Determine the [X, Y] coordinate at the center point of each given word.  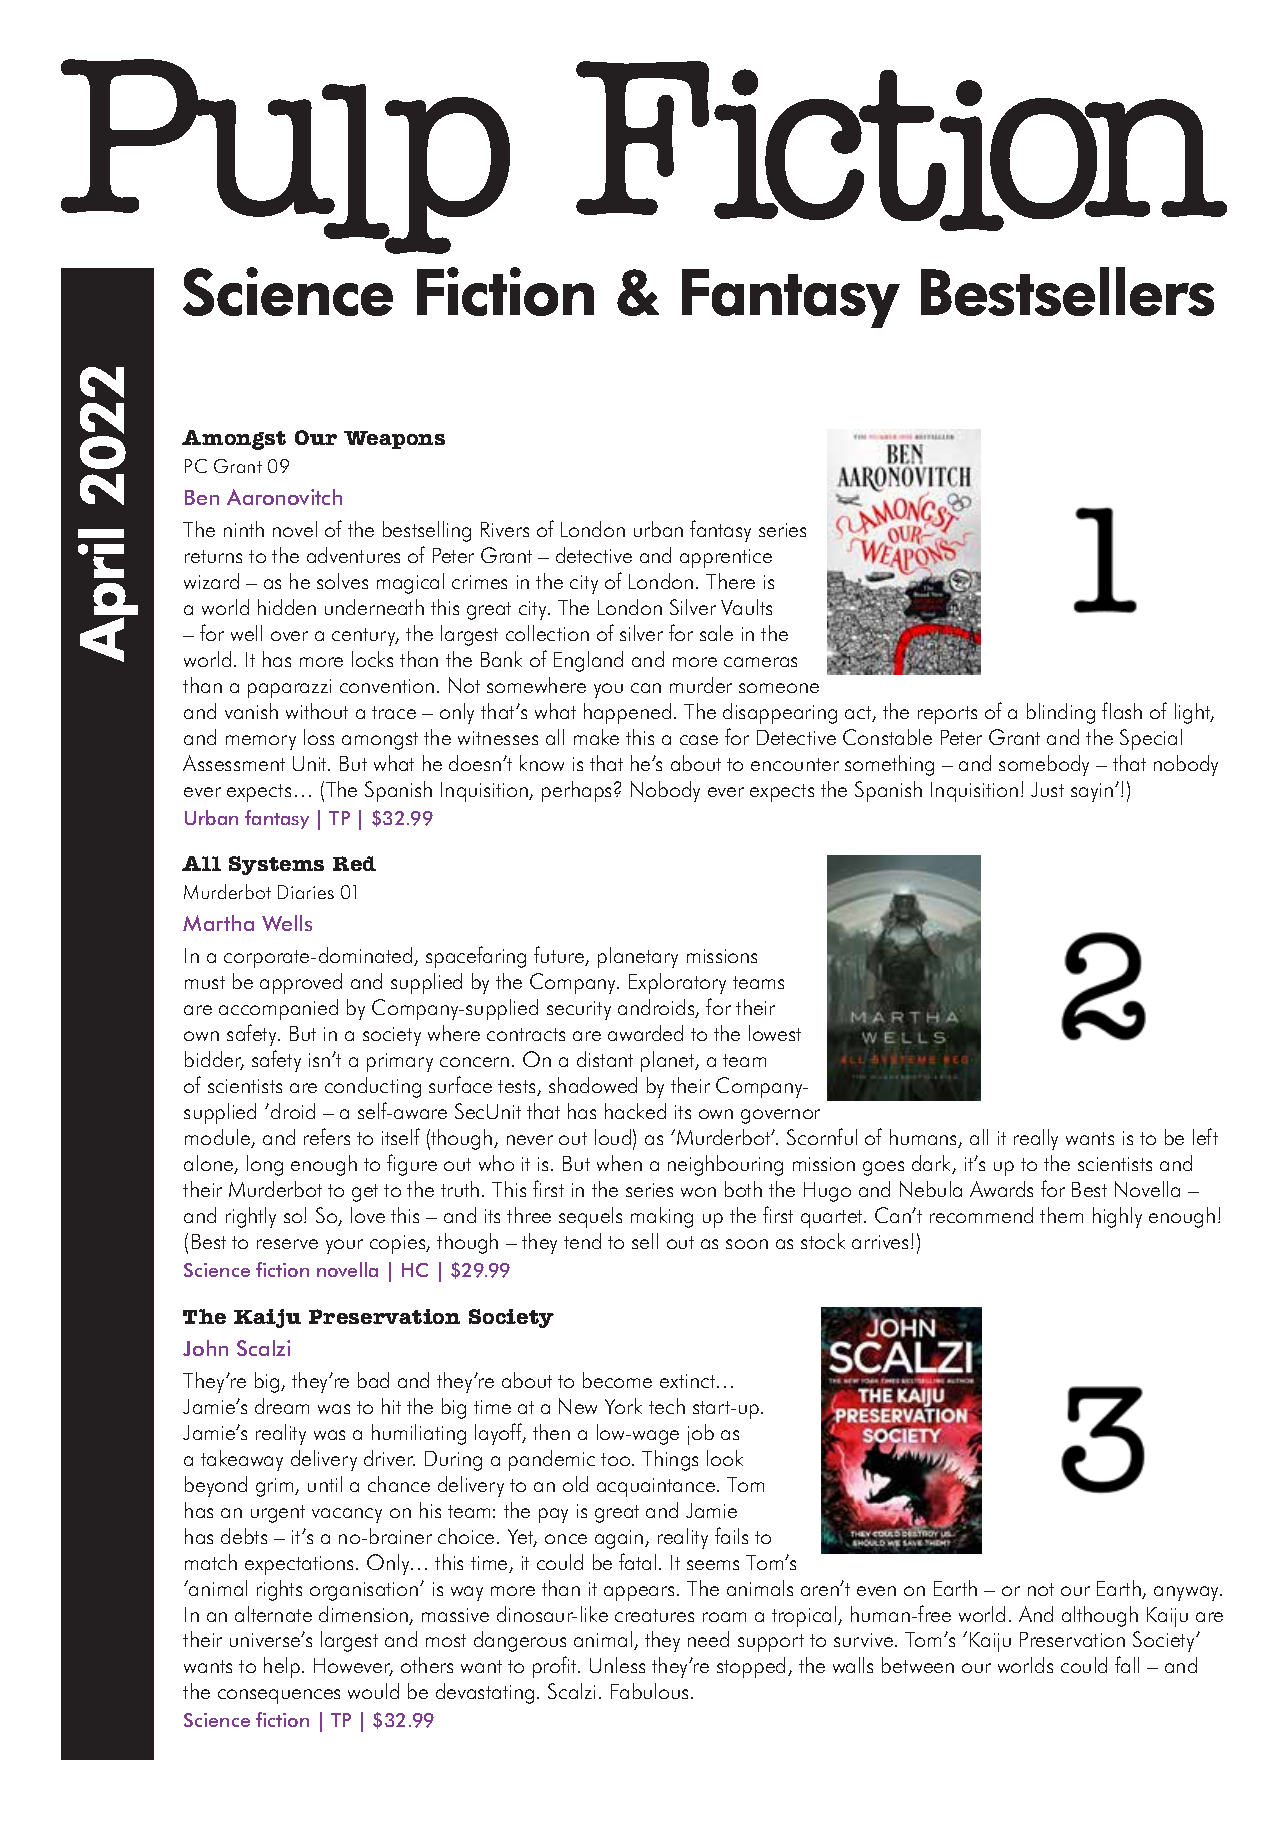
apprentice [726, 558]
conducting [373, 1087]
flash [1122, 710]
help [283, 1667]
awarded [645, 1033]
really [1036, 1139]
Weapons [394, 440]
